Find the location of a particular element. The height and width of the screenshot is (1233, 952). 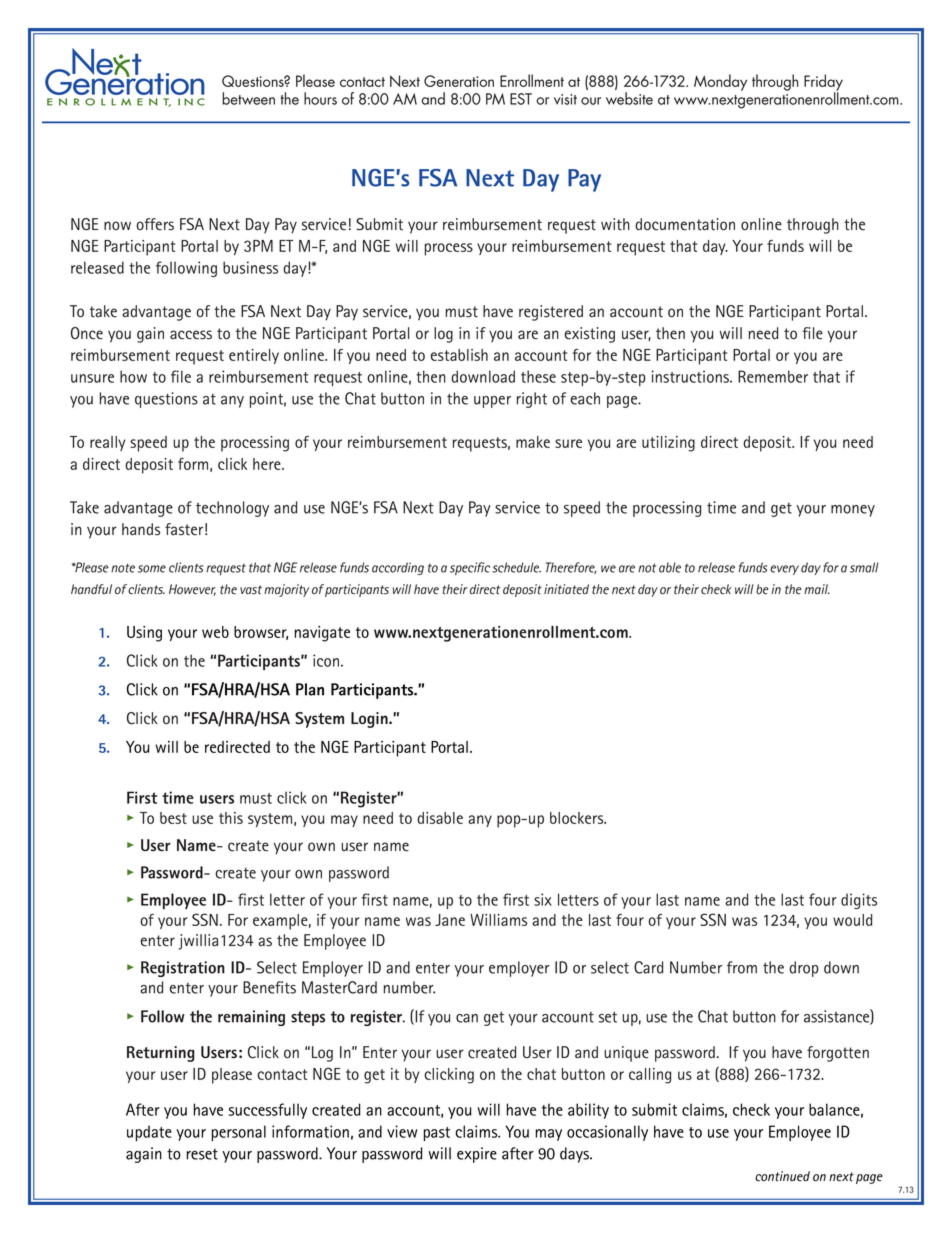

reset is located at coordinates (202, 1154).
